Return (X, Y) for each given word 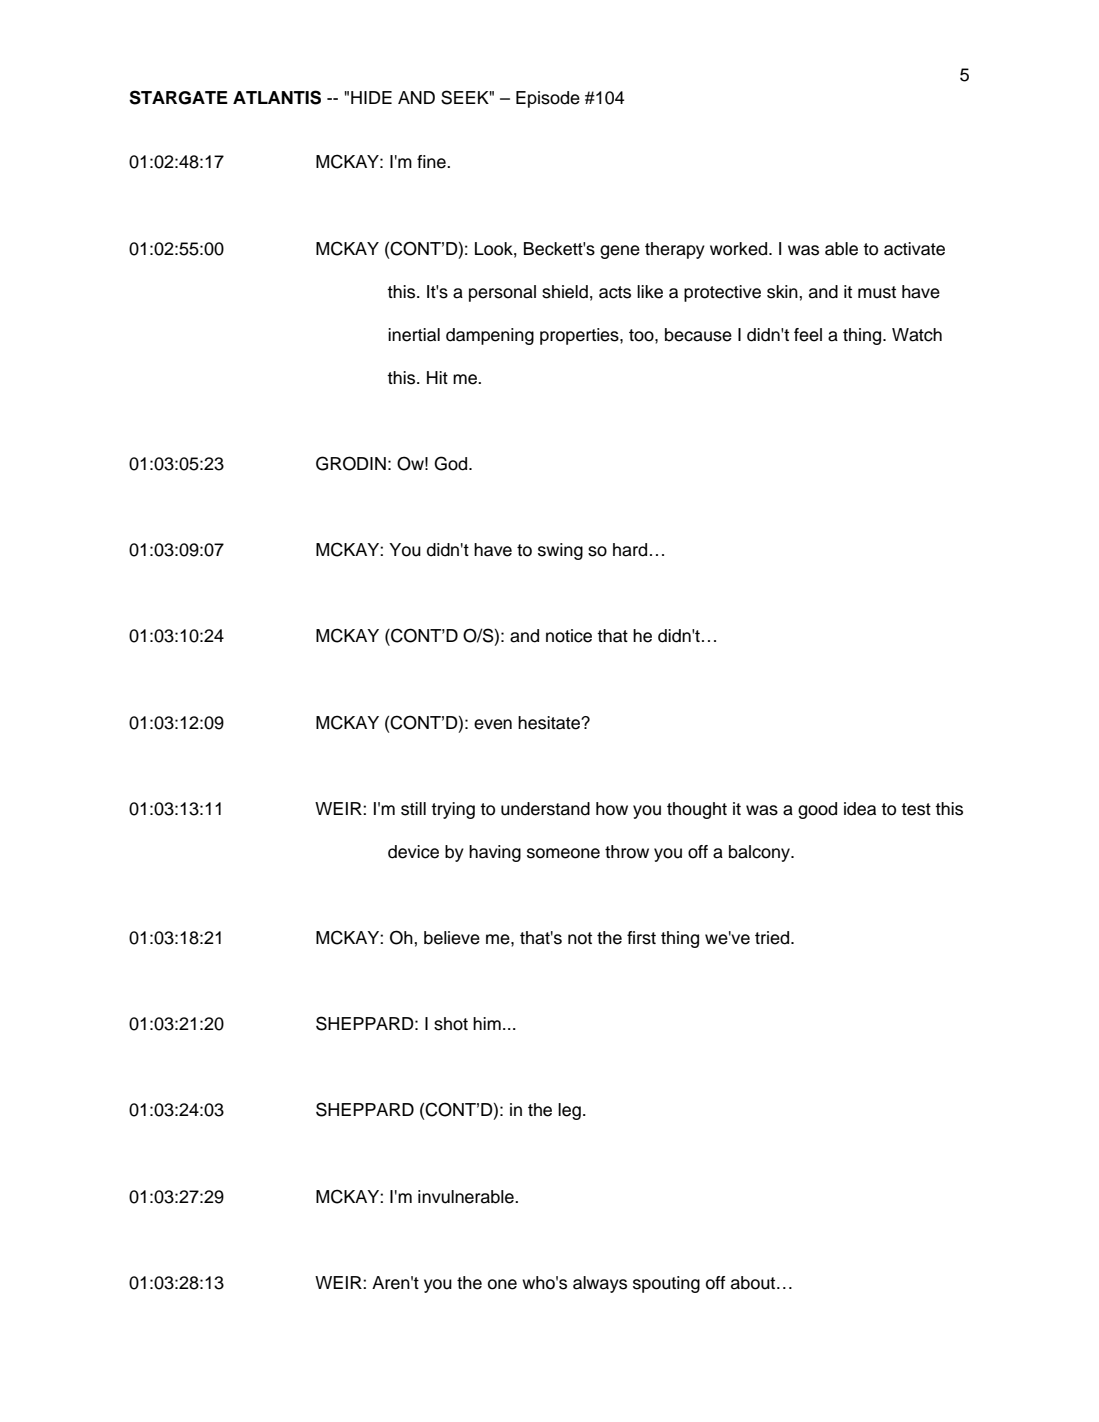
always (600, 1284)
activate (914, 249)
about (754, 1283)
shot (451, 1024)
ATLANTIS (277, 97)
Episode (548, 99)
